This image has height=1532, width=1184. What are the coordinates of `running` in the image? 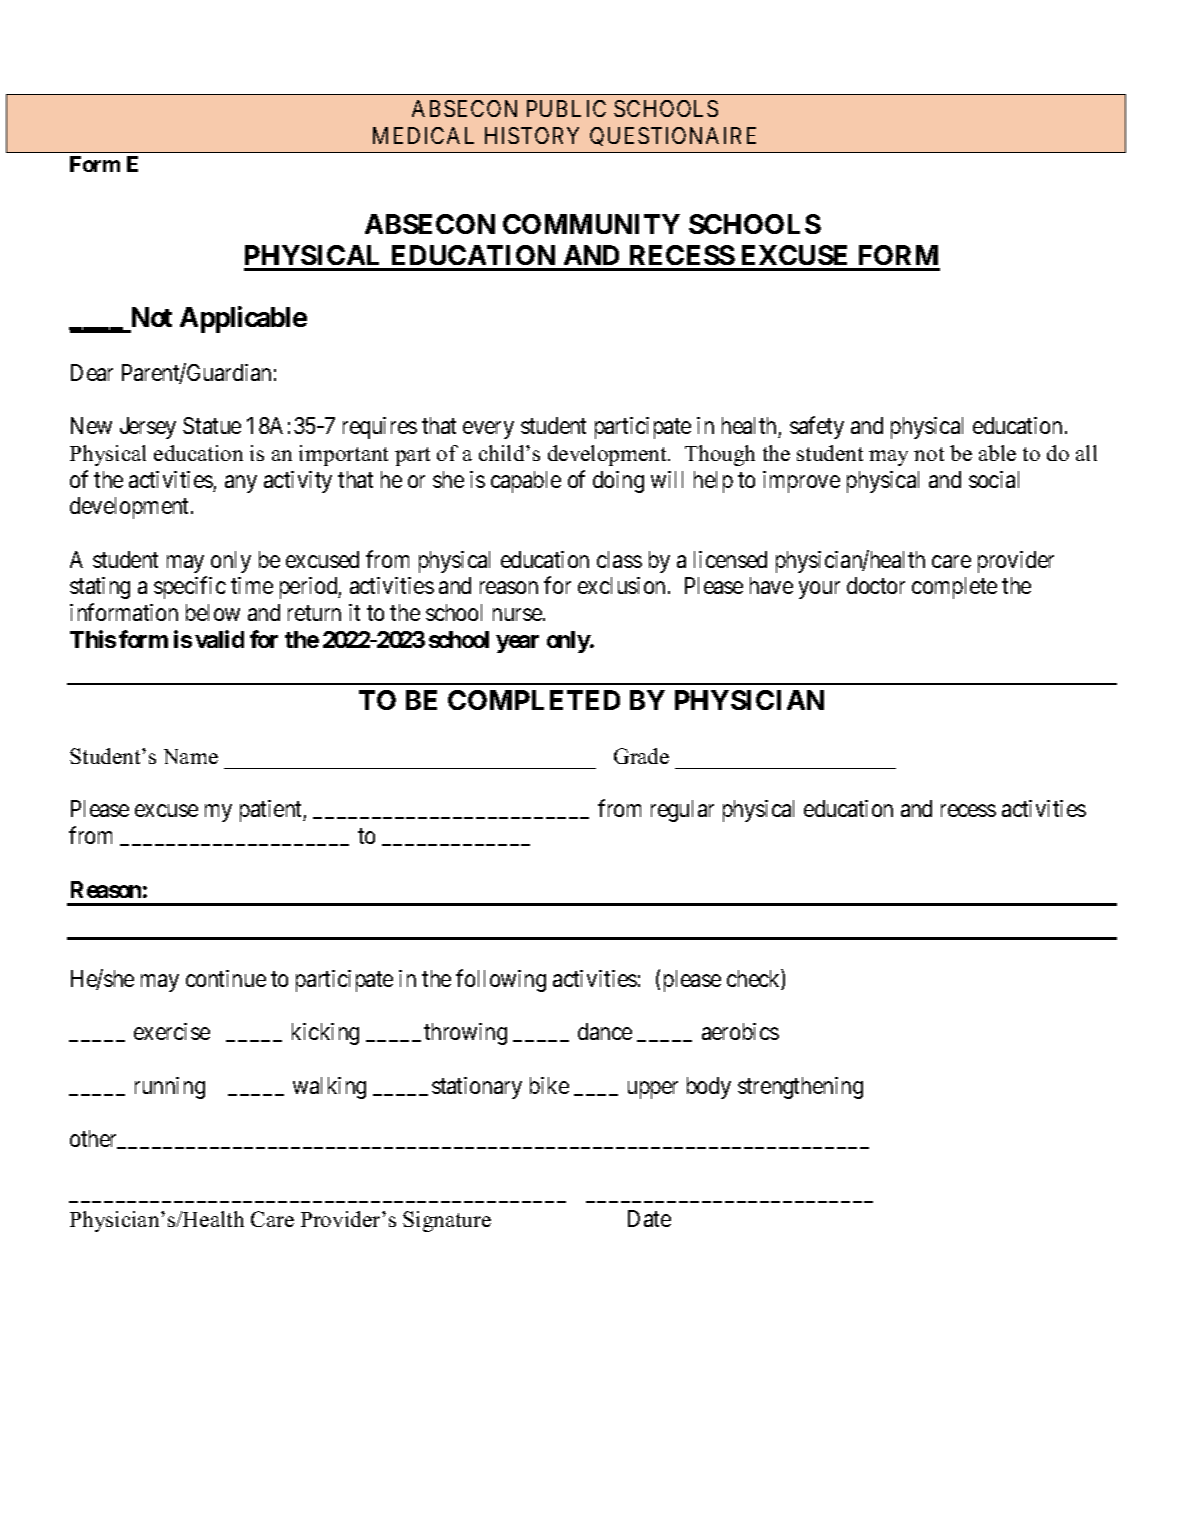 It's located at (170, 1088).
